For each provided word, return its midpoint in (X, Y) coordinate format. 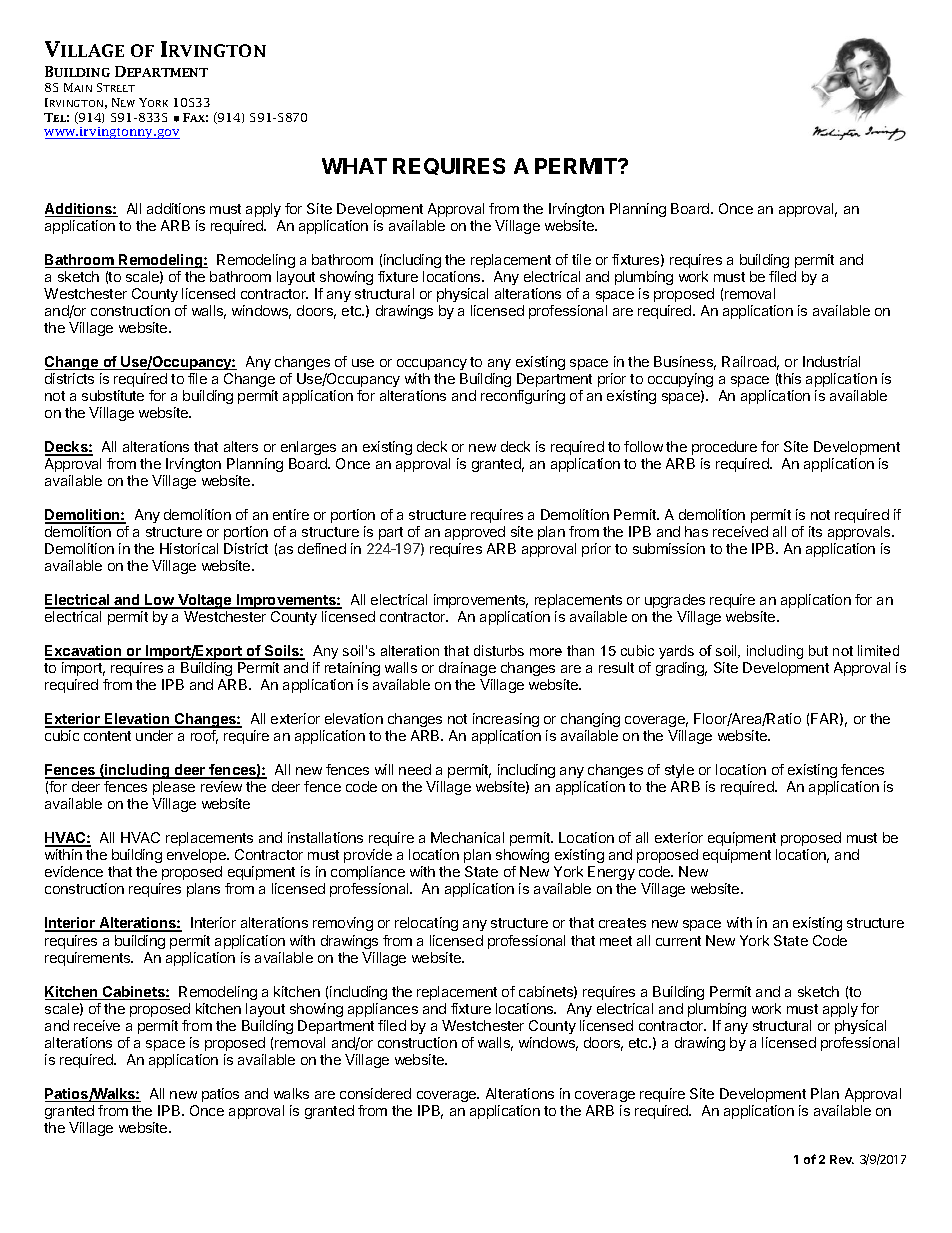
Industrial (831, 361)
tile (581, 259)
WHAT (354, 166)
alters (241, 446)
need (415, 769)
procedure (724, 448)
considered (375, 1093)
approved (475, 533)
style (679, 771)
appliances (383, 1010)
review (221, 786)
